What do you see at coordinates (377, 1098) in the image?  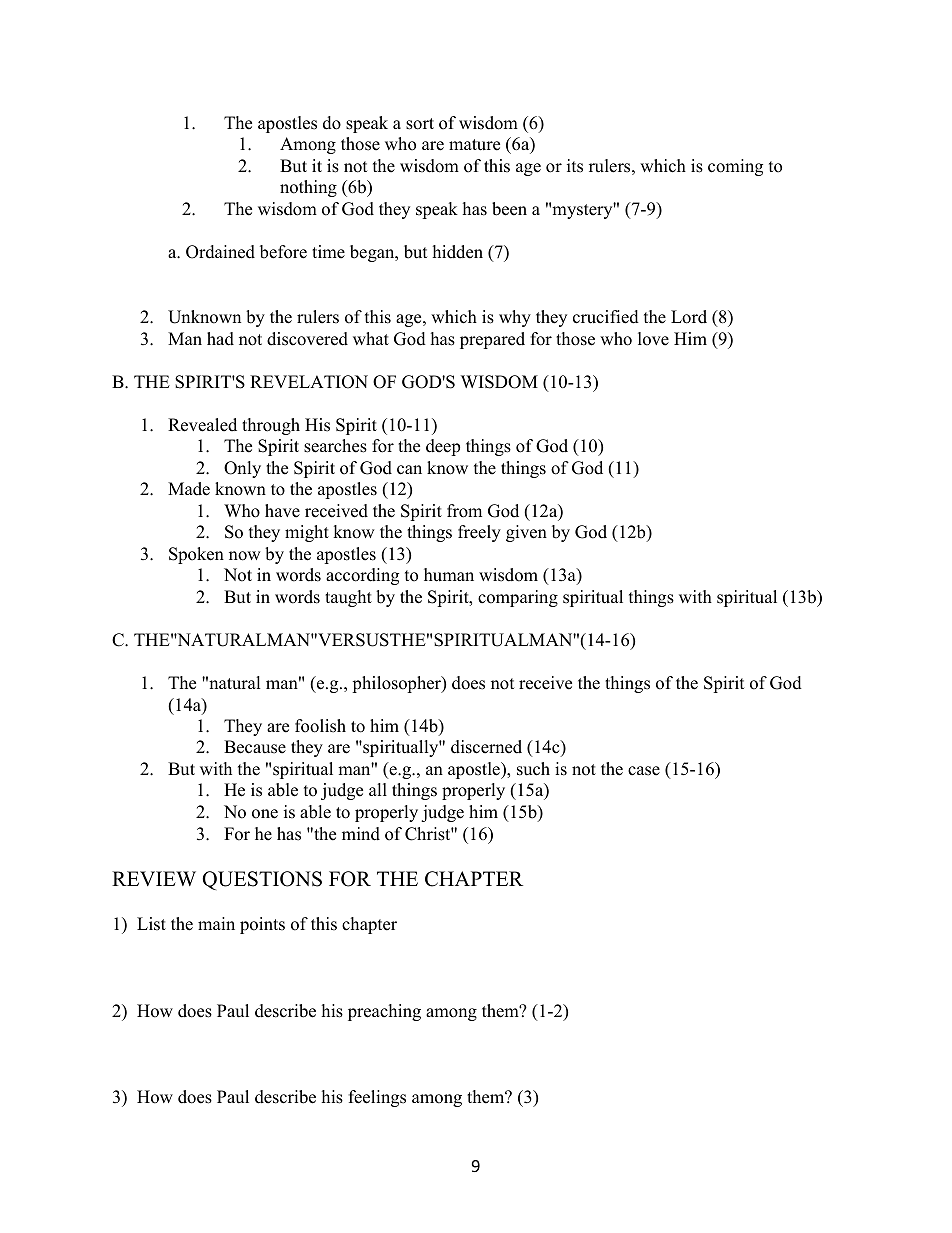 I see `feelings` at bounding box center [377, 1098].
